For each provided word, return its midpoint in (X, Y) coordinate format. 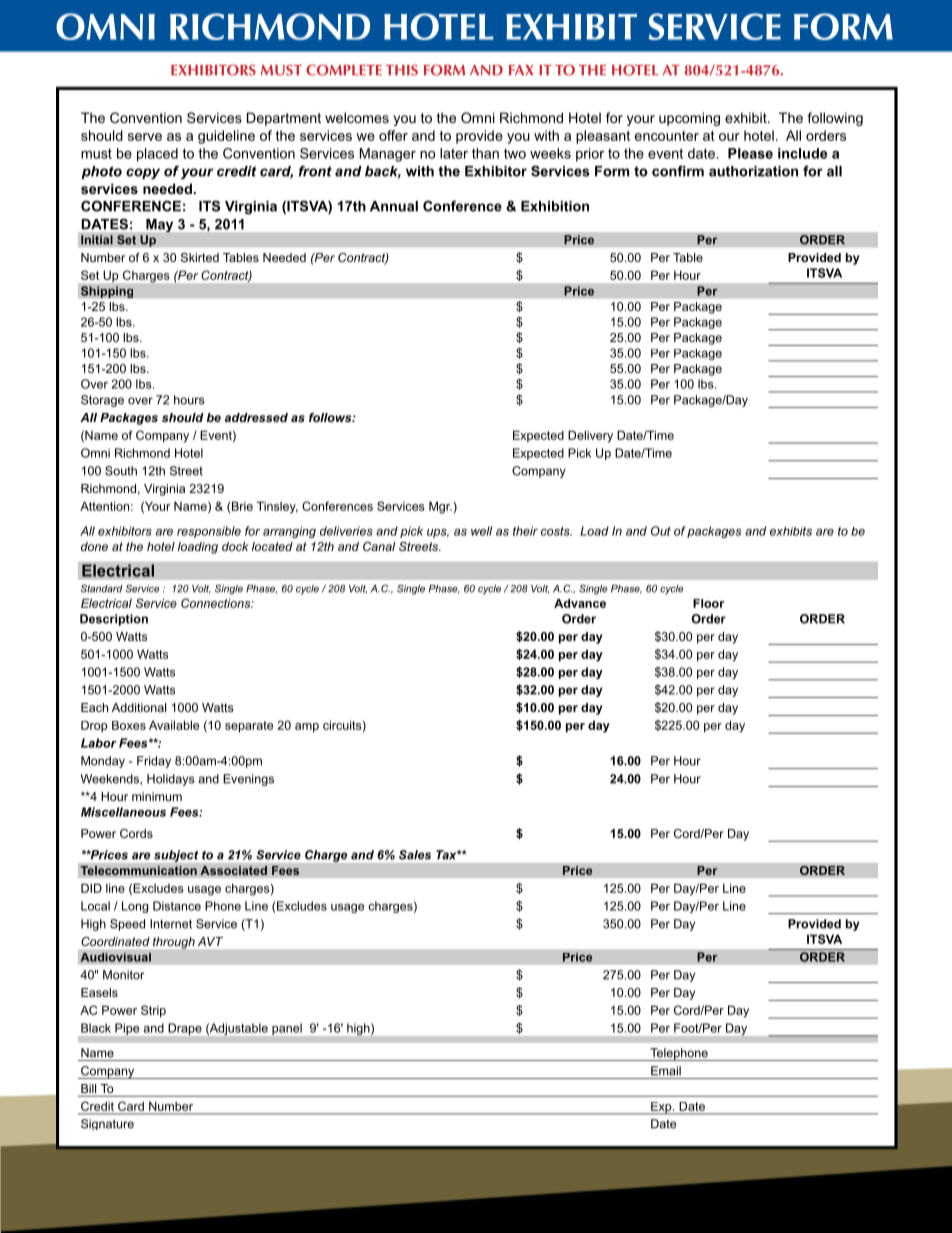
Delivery (590, 436)
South (121, 471)
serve (145, 137)
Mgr (440, 507)
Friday (154, 762)
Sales (415, 855)
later (454, 153)
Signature (107, 1124)
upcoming (689, 119)
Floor (708, 603)
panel (287, 1029)
